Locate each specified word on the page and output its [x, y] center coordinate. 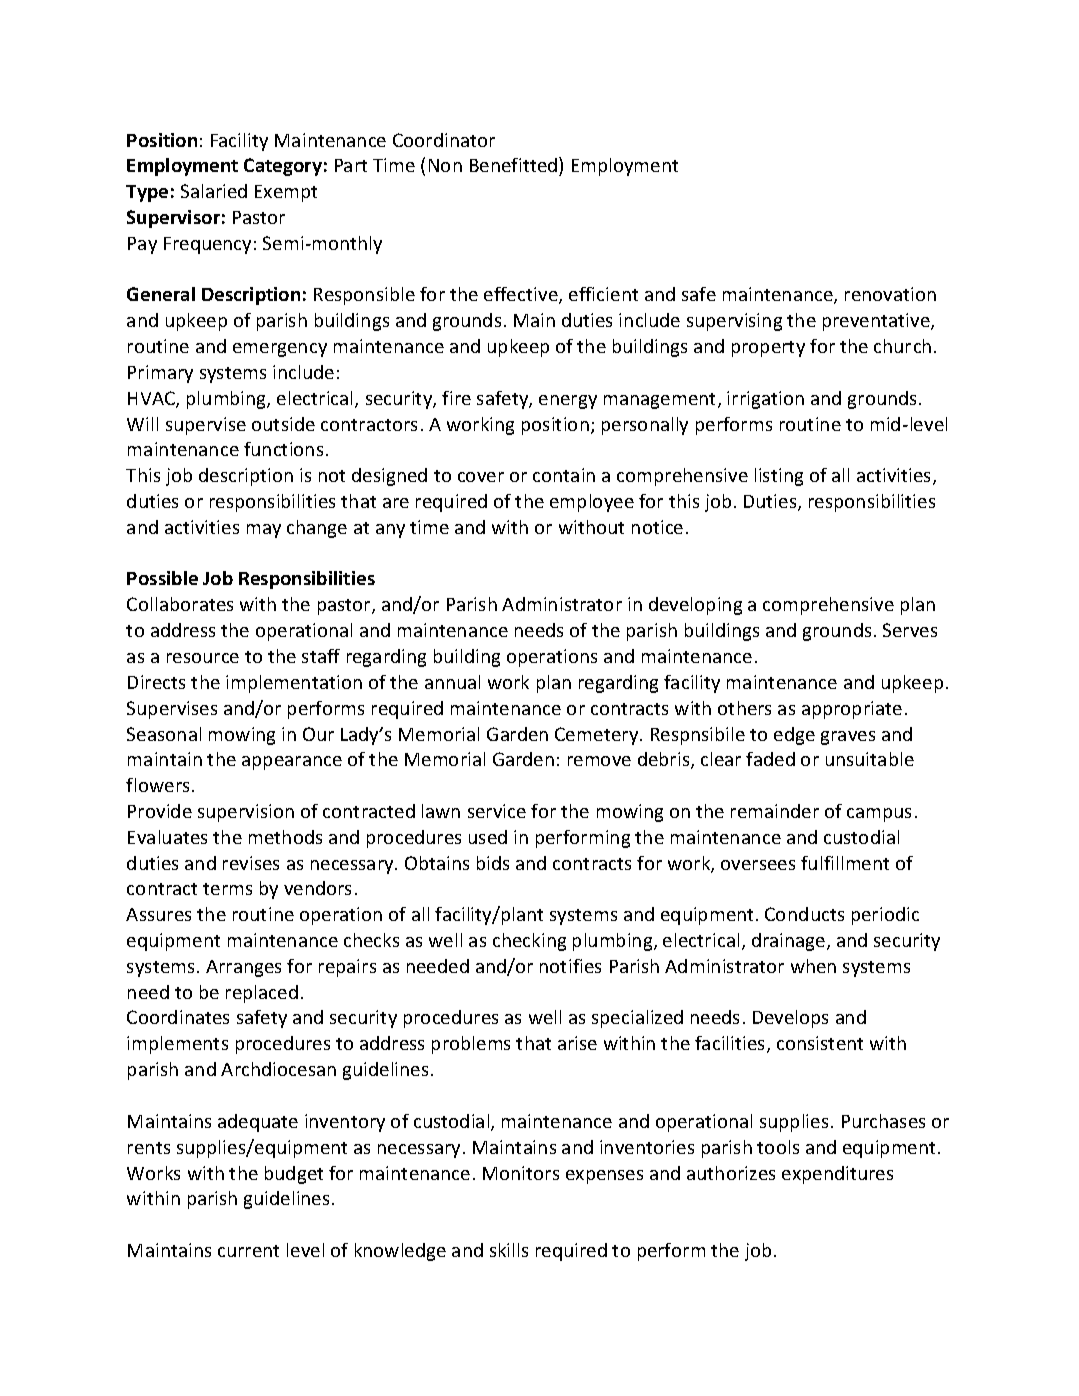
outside [283, 424]
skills [509, 1250]
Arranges [243, 968]
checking [529, 942]
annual [452, 682]
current [248, 1251]
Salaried [214, 191]
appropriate [852, 710]
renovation [890, 294]
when [813, 966]
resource [203, 658]
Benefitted [515, 164]
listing [779, 477]
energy [568, 402]
